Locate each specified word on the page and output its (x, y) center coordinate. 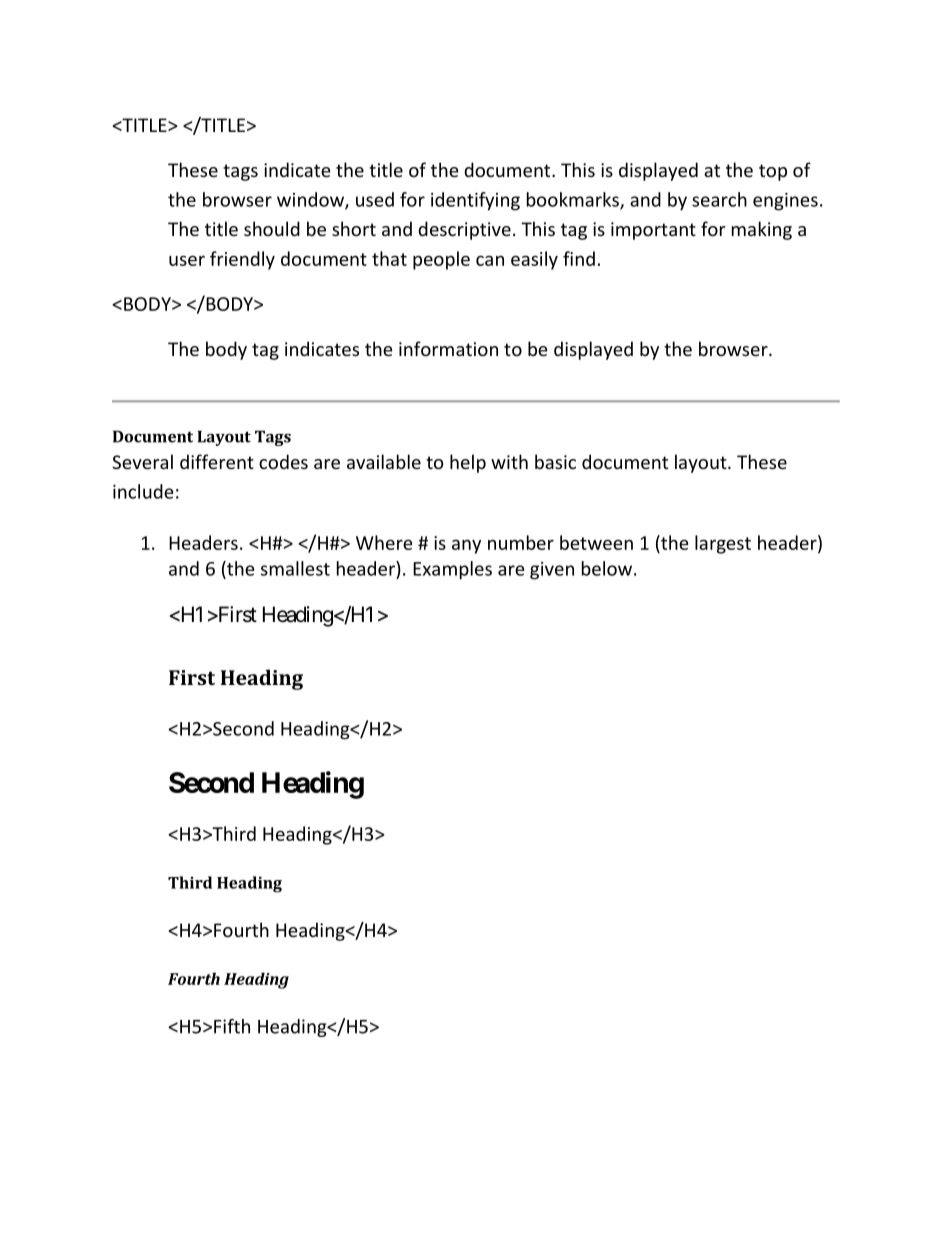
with (509, 461)
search (719, 199)
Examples (452, 570)
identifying (475, 201)
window (311, 200)
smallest (295, 568)
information (448, 348)
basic (555, 461)
